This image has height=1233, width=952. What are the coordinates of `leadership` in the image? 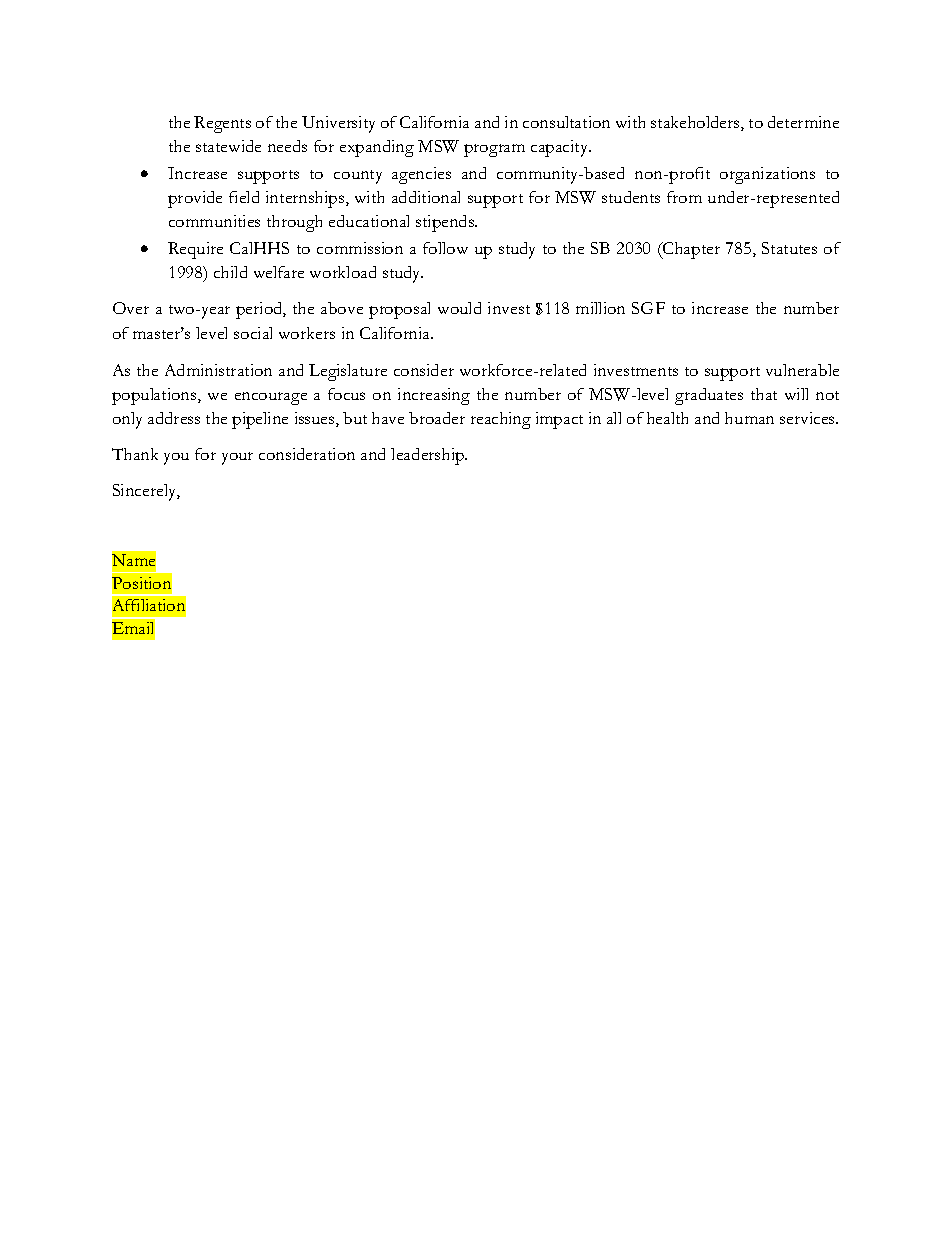 It's located at (429, 456).
